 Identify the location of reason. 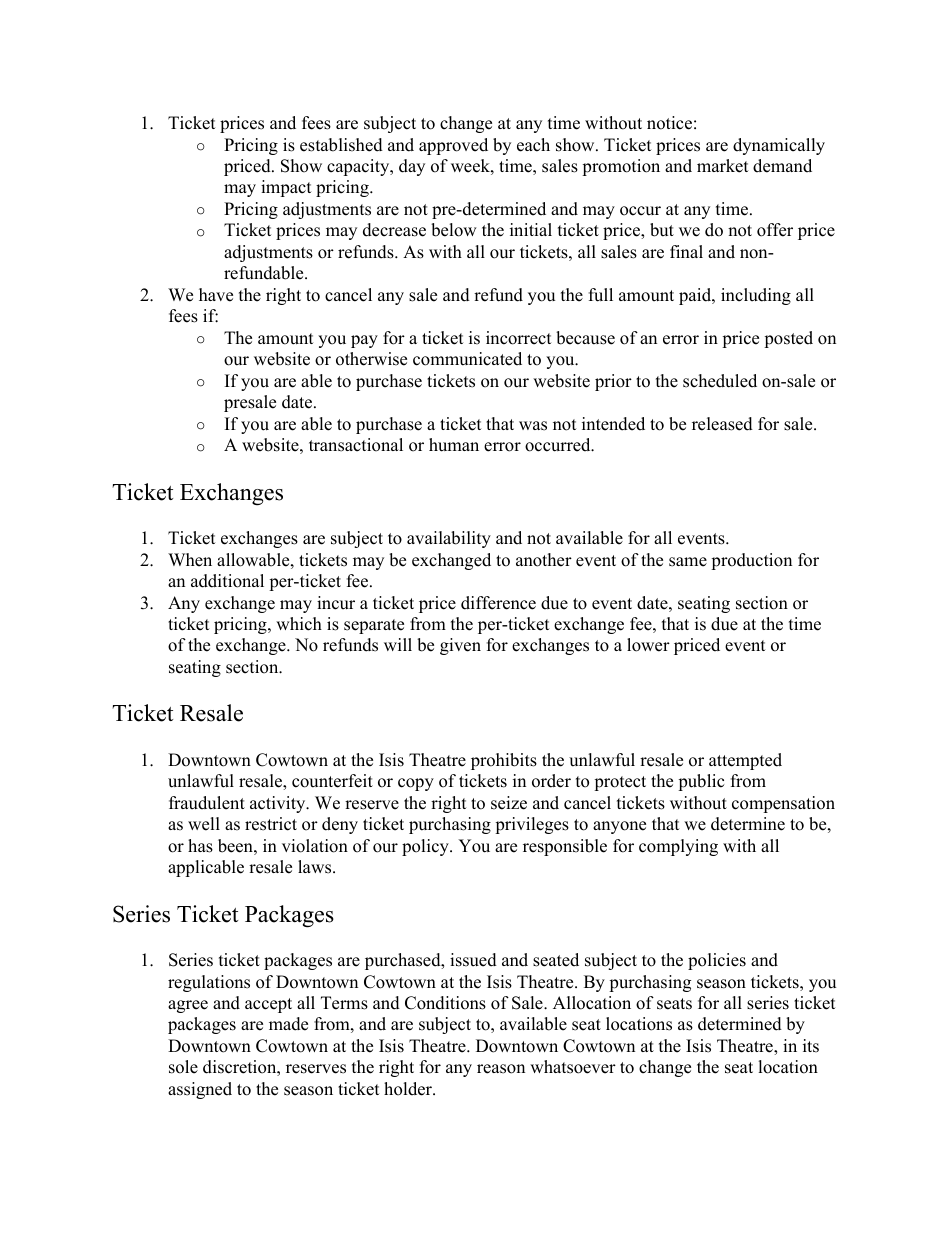
(501, 1069).
